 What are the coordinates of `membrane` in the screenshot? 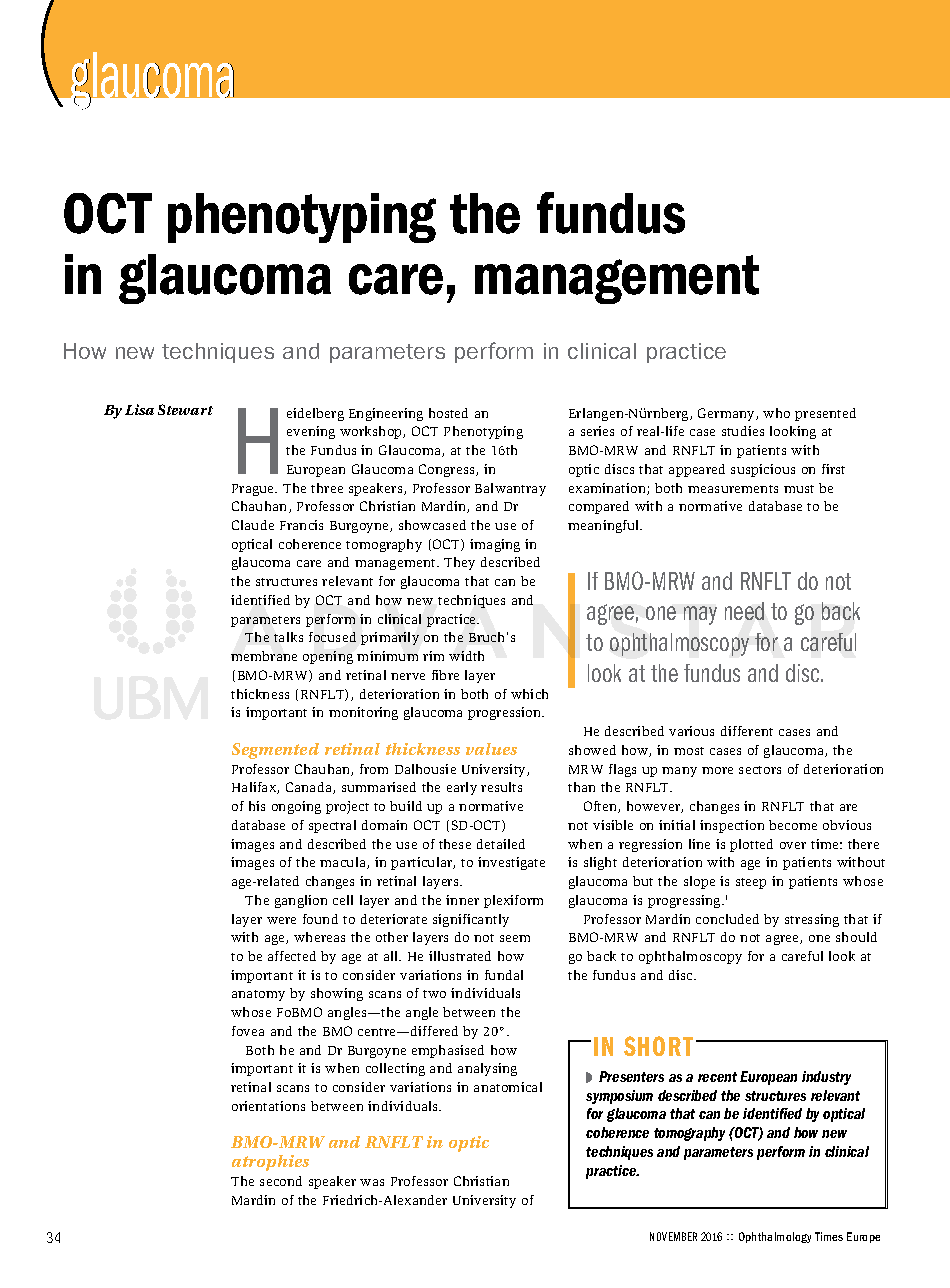 It's located at (264, 656).
